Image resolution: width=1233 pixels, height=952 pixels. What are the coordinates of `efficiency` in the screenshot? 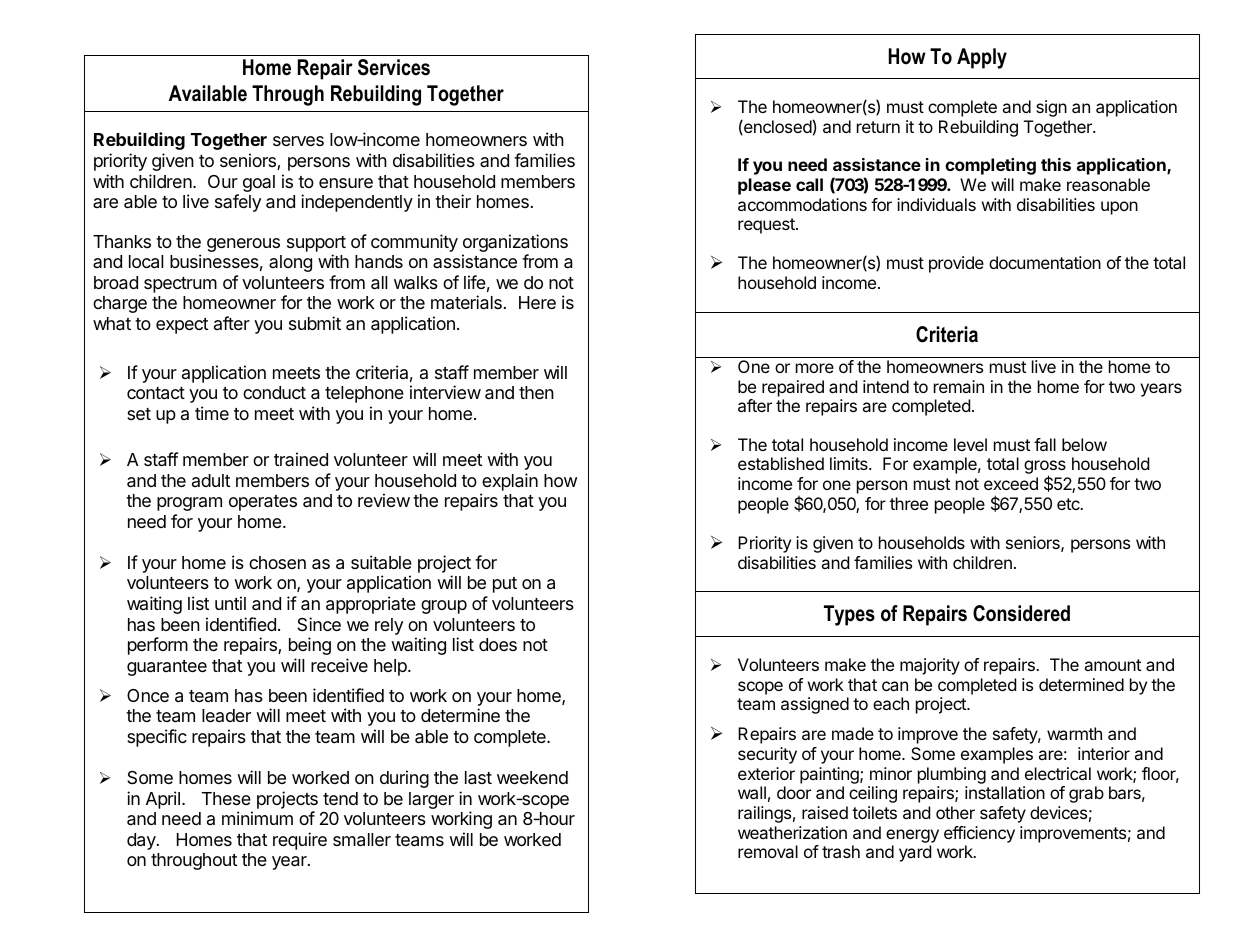 It's located at (979, 834).
